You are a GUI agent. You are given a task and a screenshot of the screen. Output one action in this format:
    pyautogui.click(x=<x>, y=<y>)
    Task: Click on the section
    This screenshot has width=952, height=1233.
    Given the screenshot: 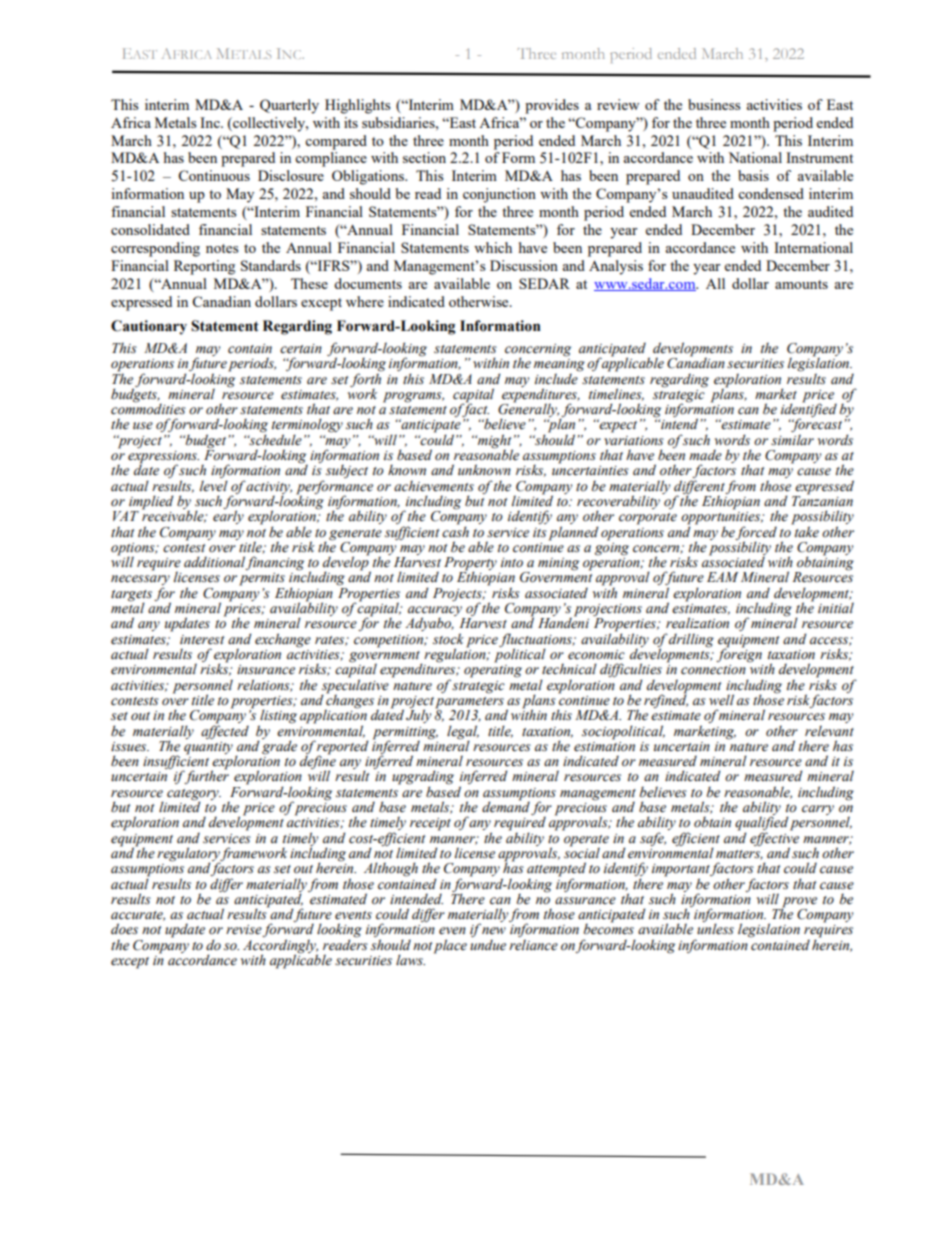 What is the action you would take?
    pyautogui.click(x=424, y=157)
